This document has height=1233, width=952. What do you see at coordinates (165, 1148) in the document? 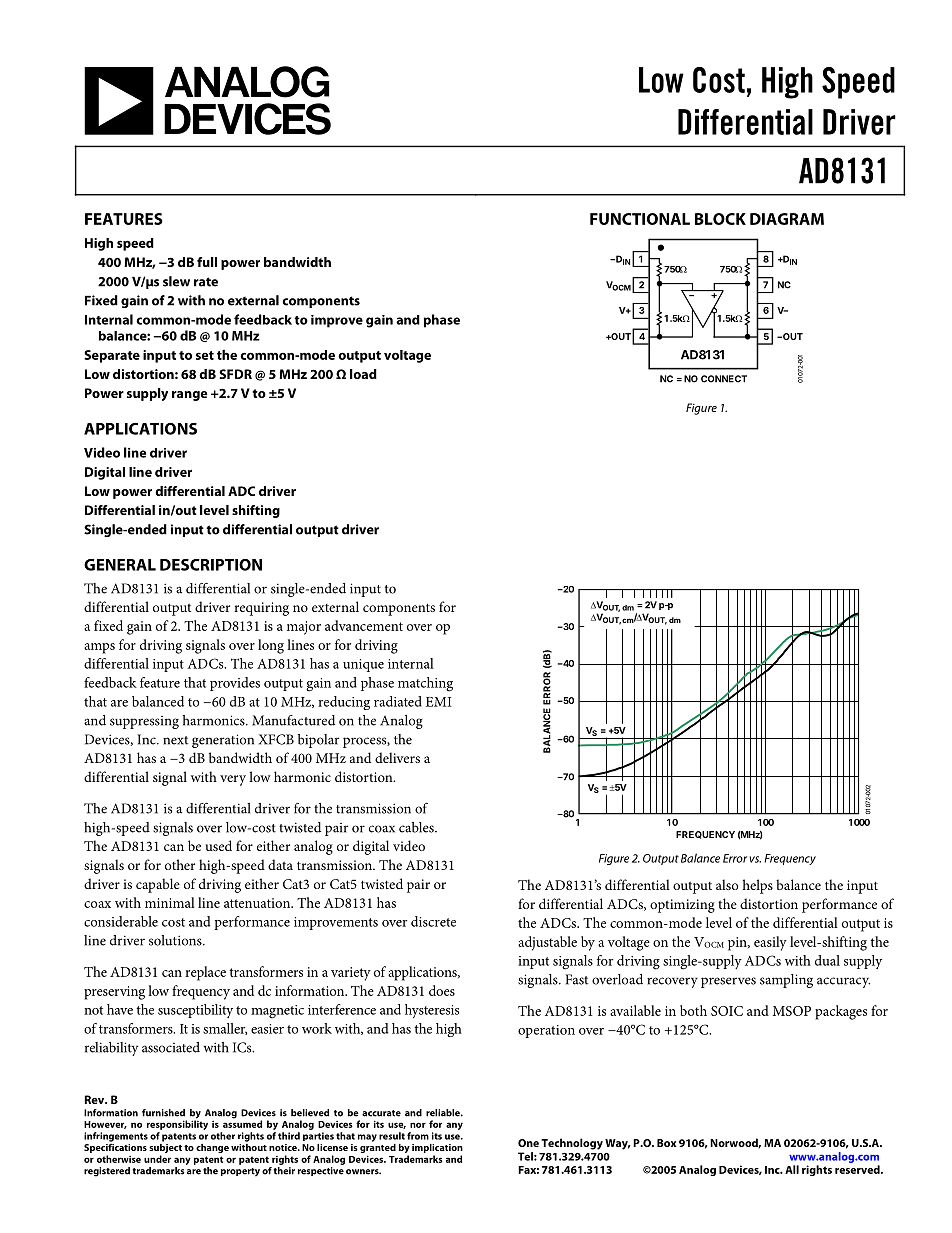
I see `subject` at bounding box center [165, 1148].
